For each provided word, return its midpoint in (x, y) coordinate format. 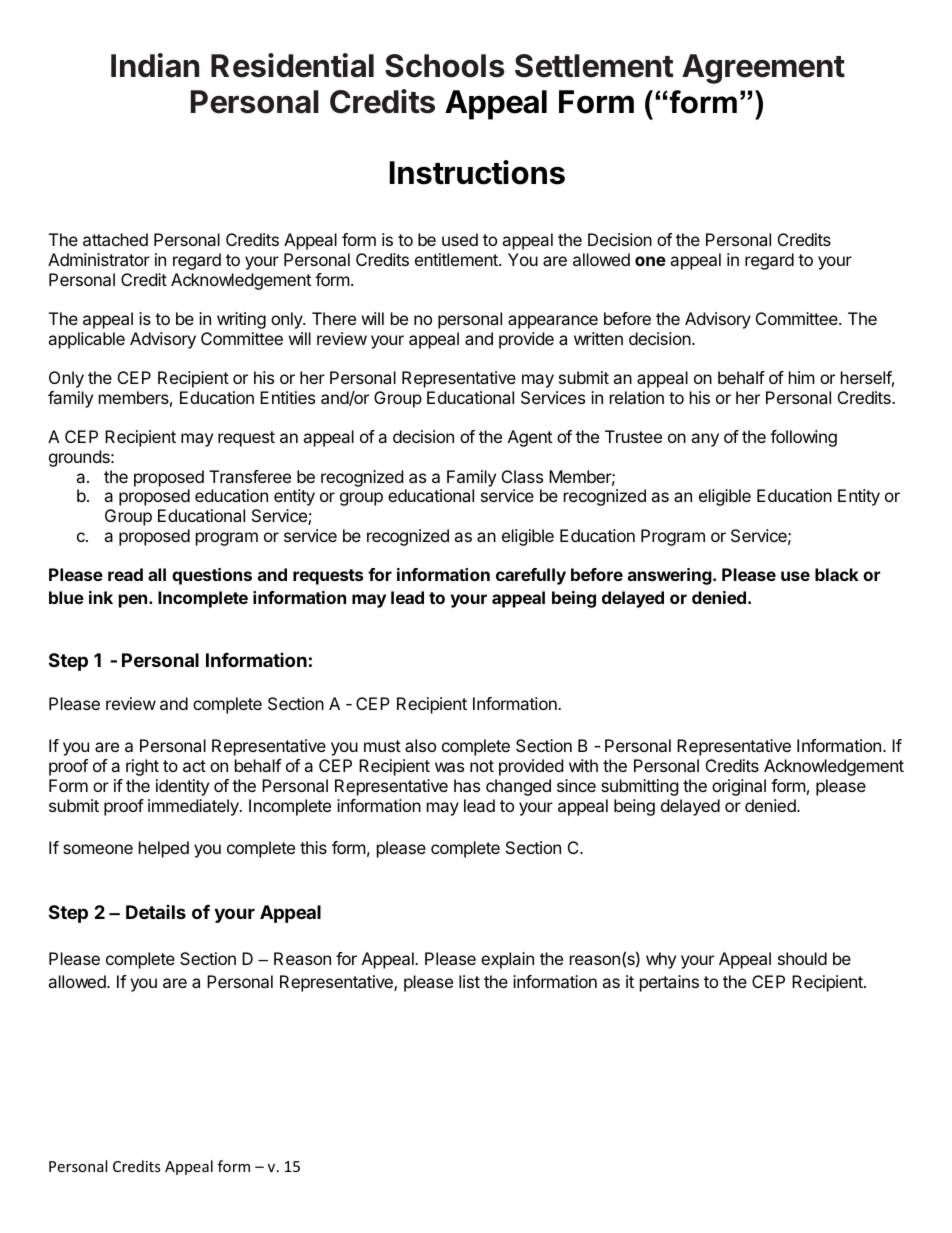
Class (522, 476)
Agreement (763, 69)
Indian (155, 65)
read (125, 574)
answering (671, 576)
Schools (445, 66)
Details (156, 912)
